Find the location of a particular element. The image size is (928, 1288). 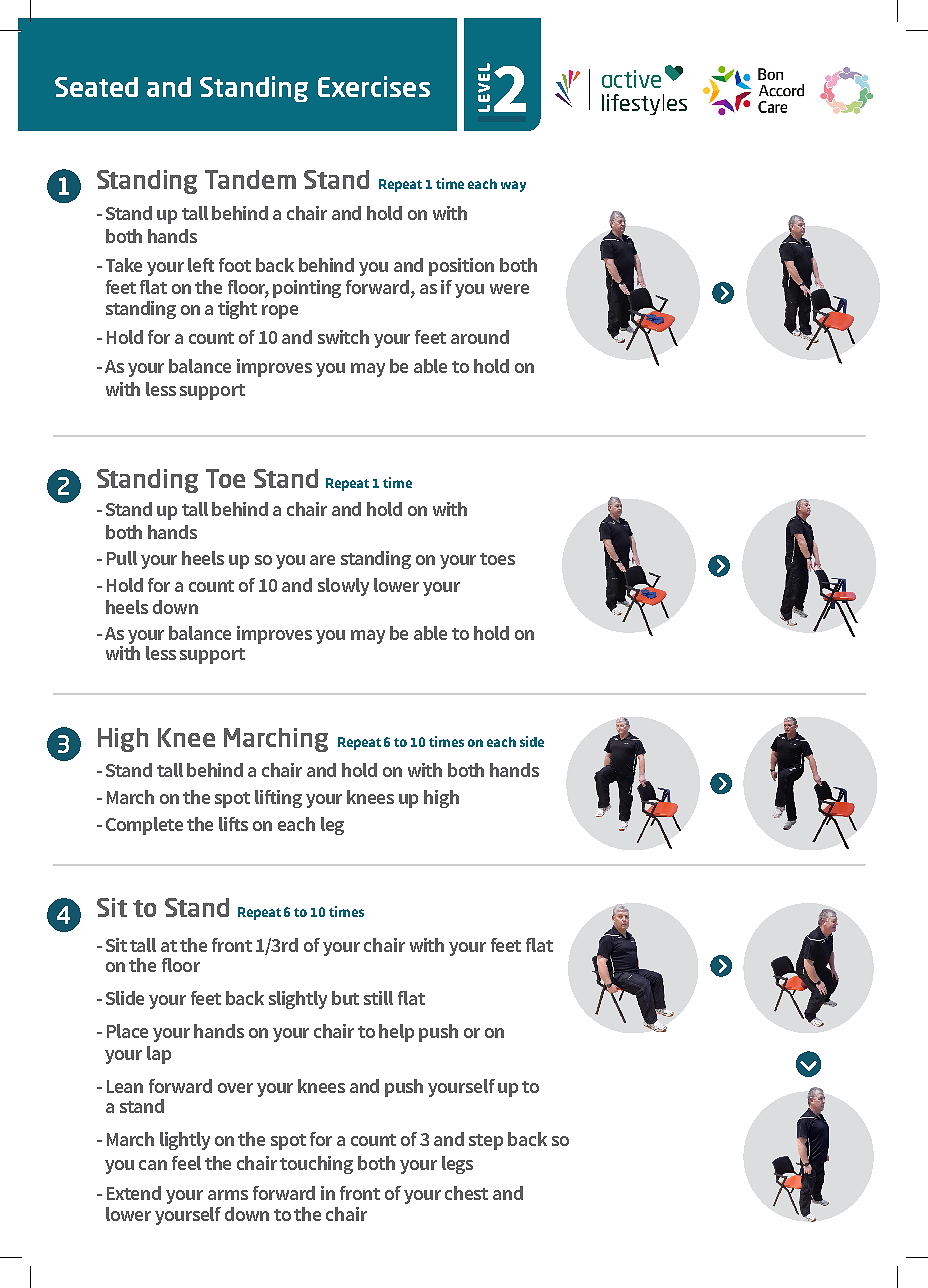

toes is located at coordinates (497, 559).
